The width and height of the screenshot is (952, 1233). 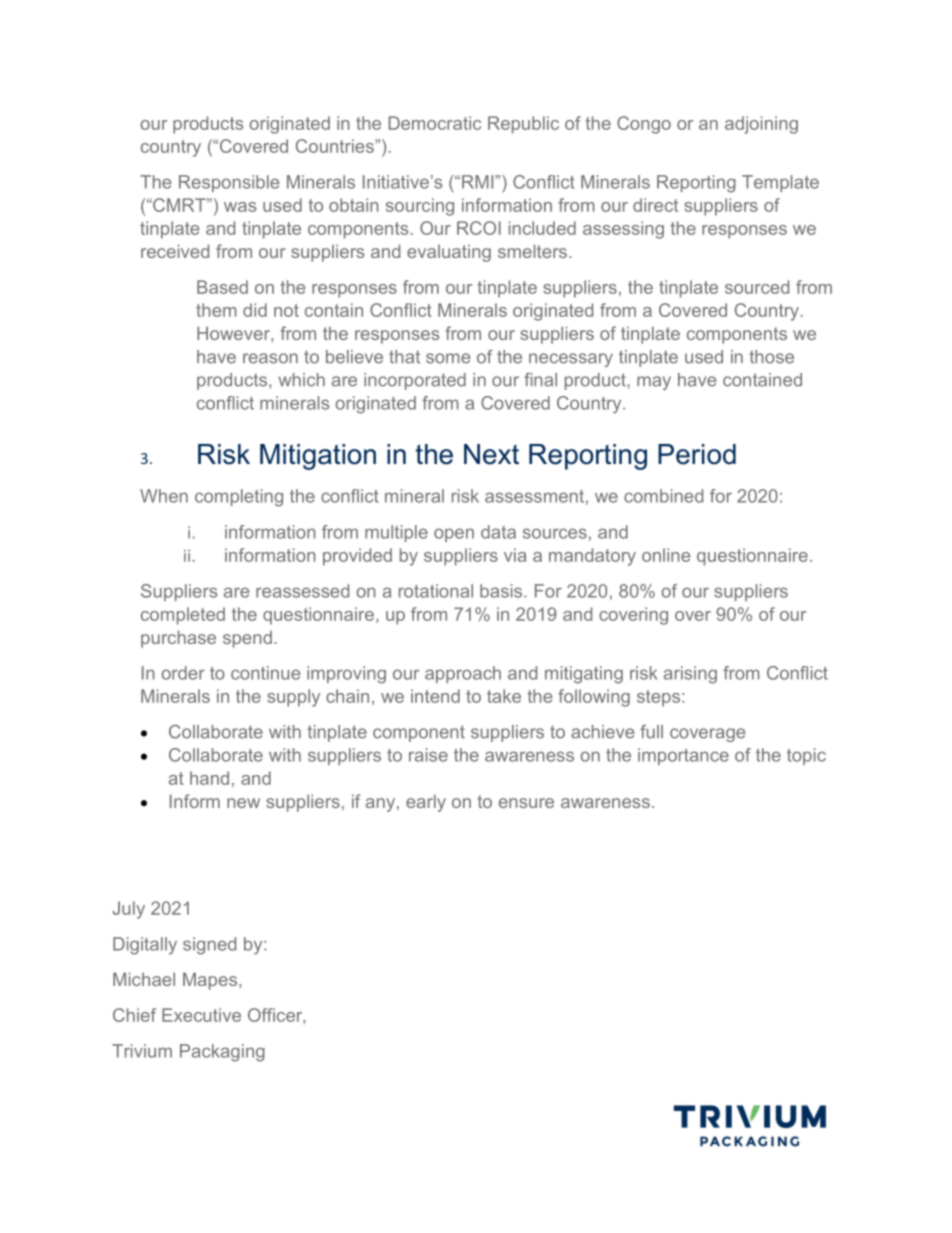 I want to click on Responsible, so click(x=229, y=183).
